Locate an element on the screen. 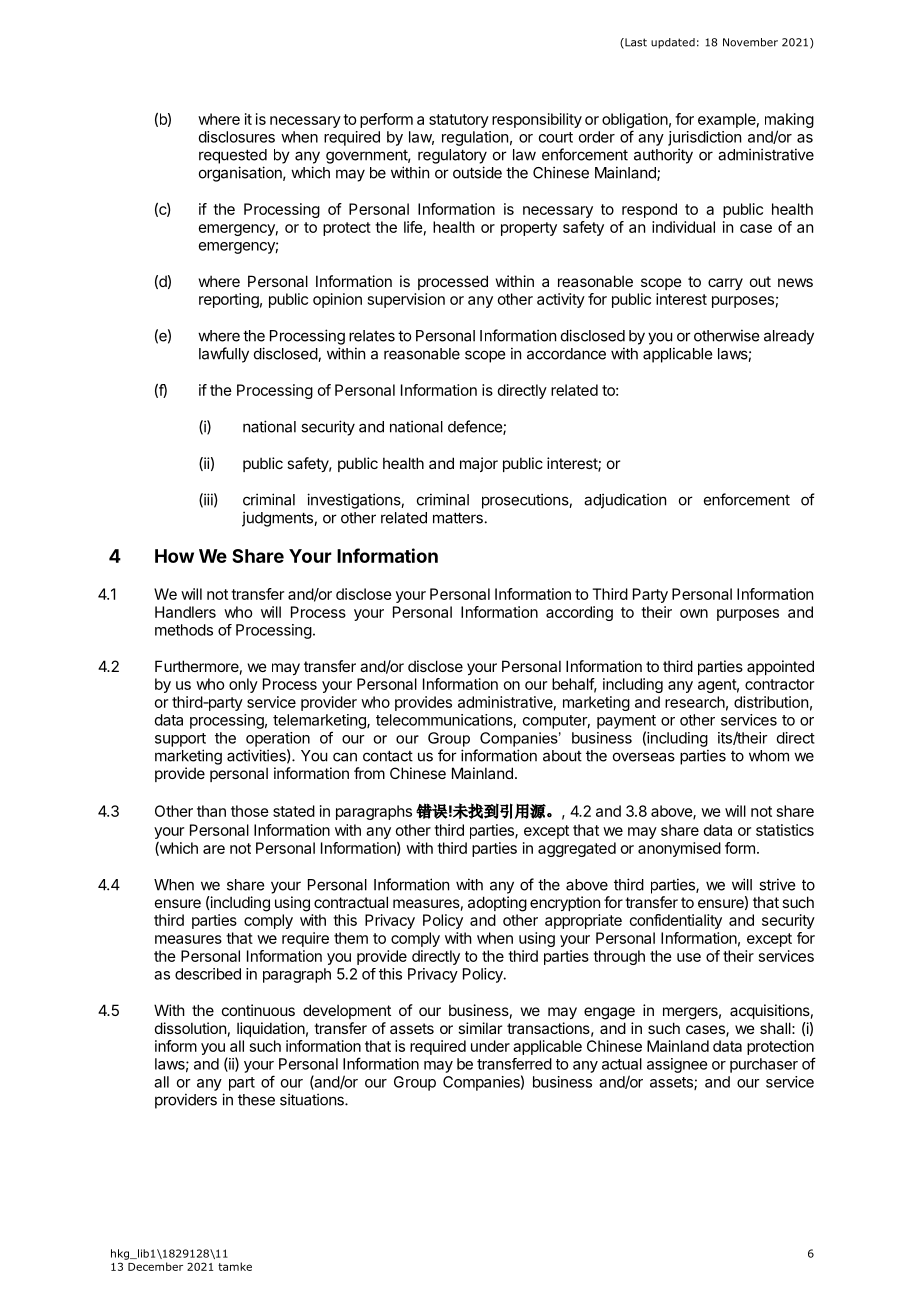  November is located at coordinates (750, 42).
